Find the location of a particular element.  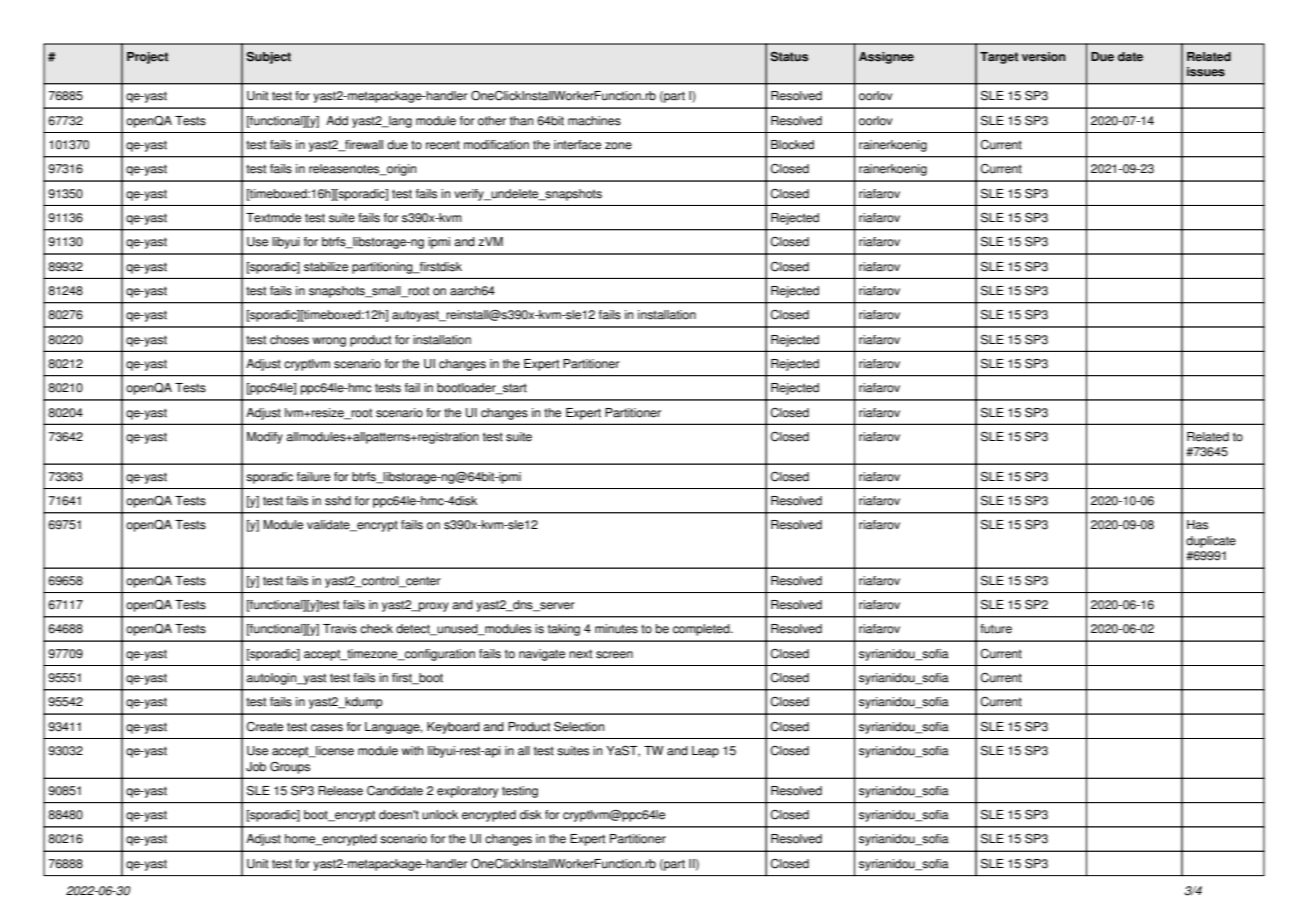

stabilize is located at coordinates (326, 267).
